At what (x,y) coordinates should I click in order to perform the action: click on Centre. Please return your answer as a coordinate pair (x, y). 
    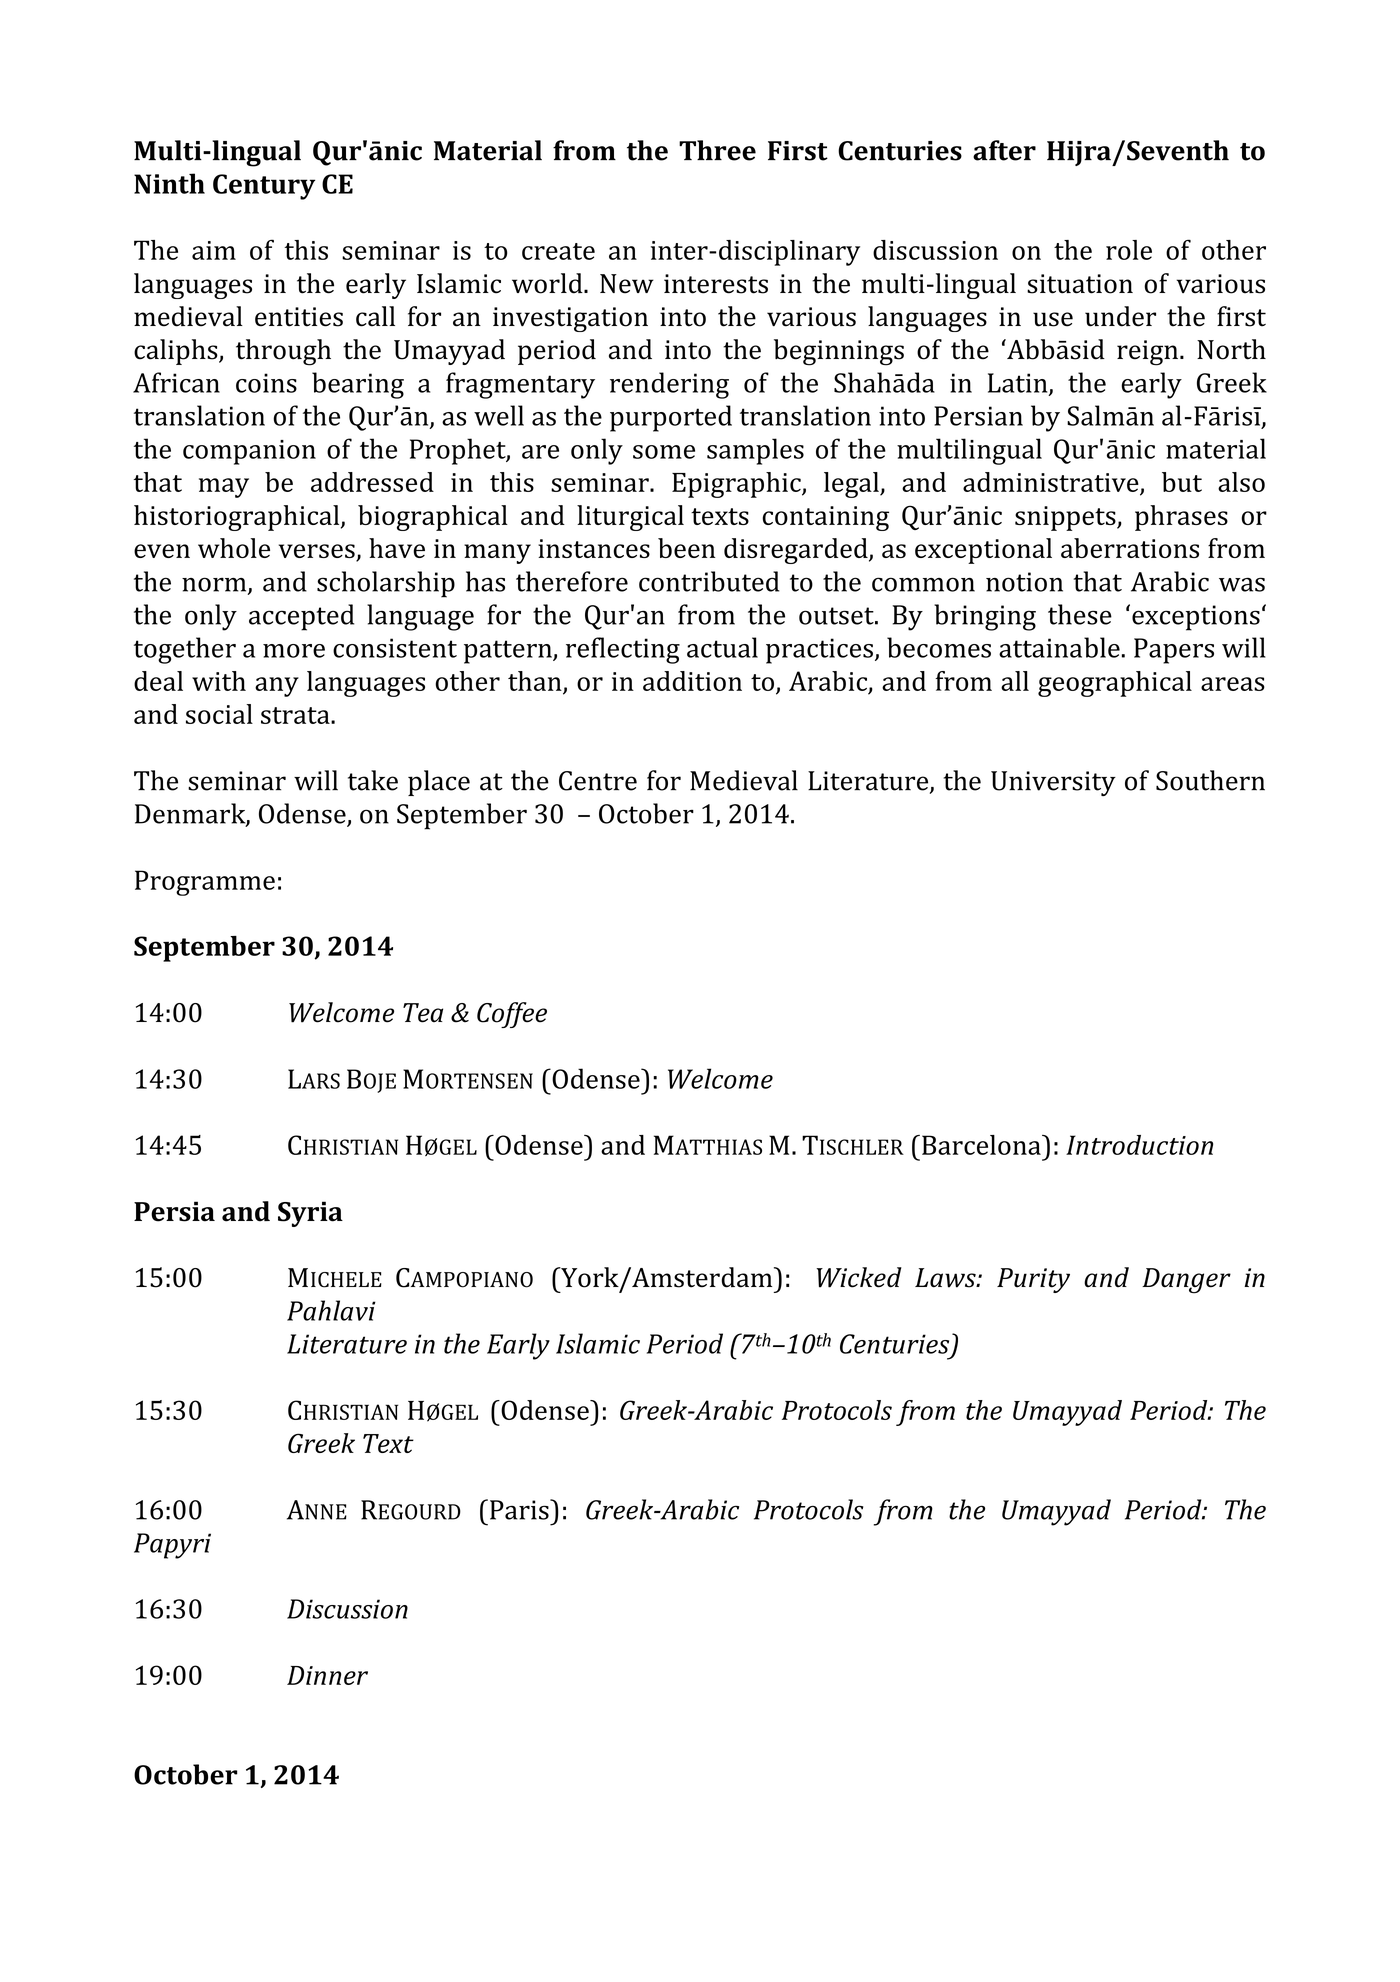
    Looking at the image, I should click on (598, 781).
